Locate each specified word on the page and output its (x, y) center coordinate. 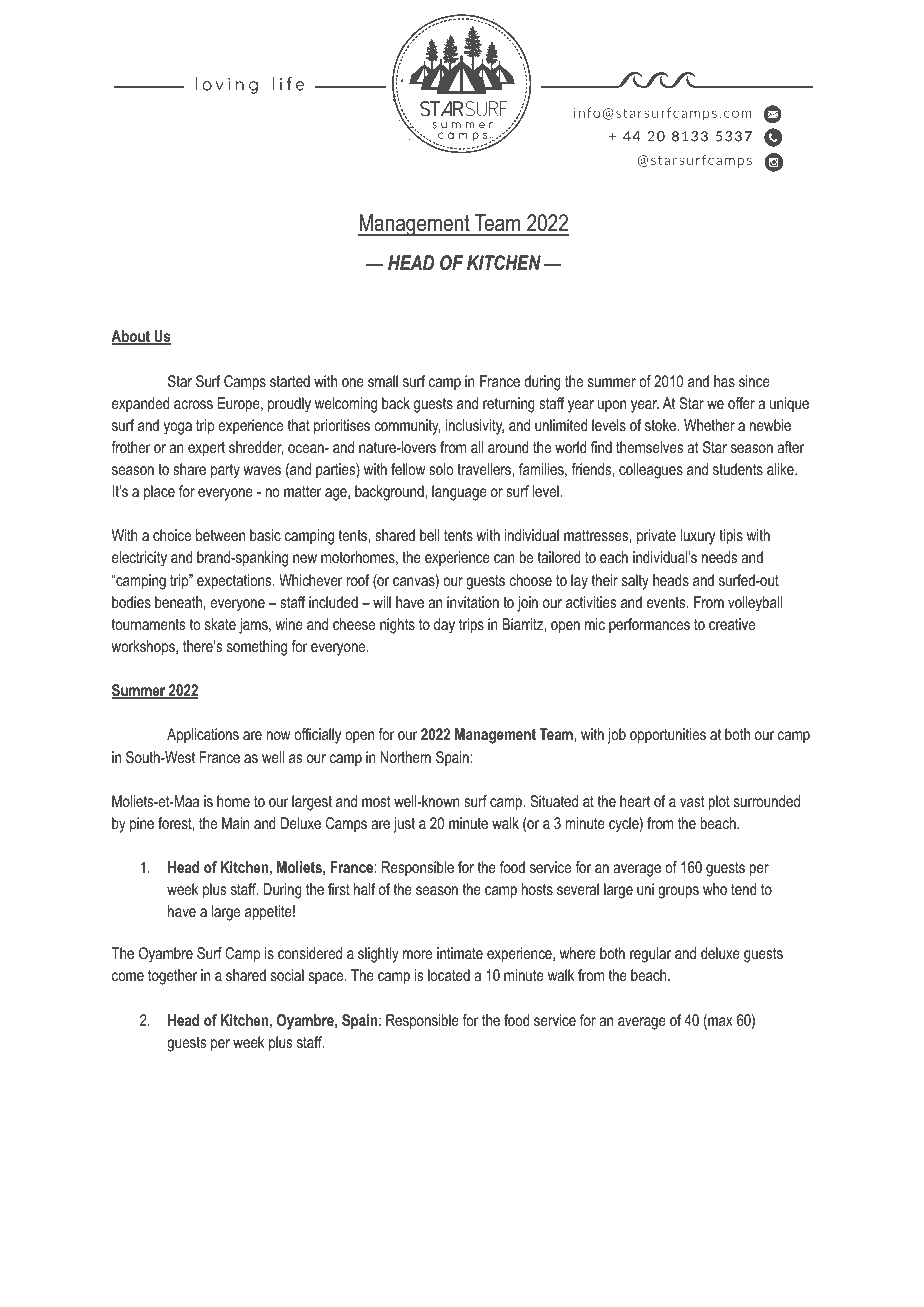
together (172, 977)
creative (732, 624)
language (459, 493)
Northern (405, 757)
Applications (203, 736)
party (225, 471)
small (383, 381)
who (715, 889)
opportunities (668, 736)
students (738, 469)
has (724, 381)
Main (236, 823)
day (444, 626)
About (131, 337)
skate (220, 624)
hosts (537, 889)
